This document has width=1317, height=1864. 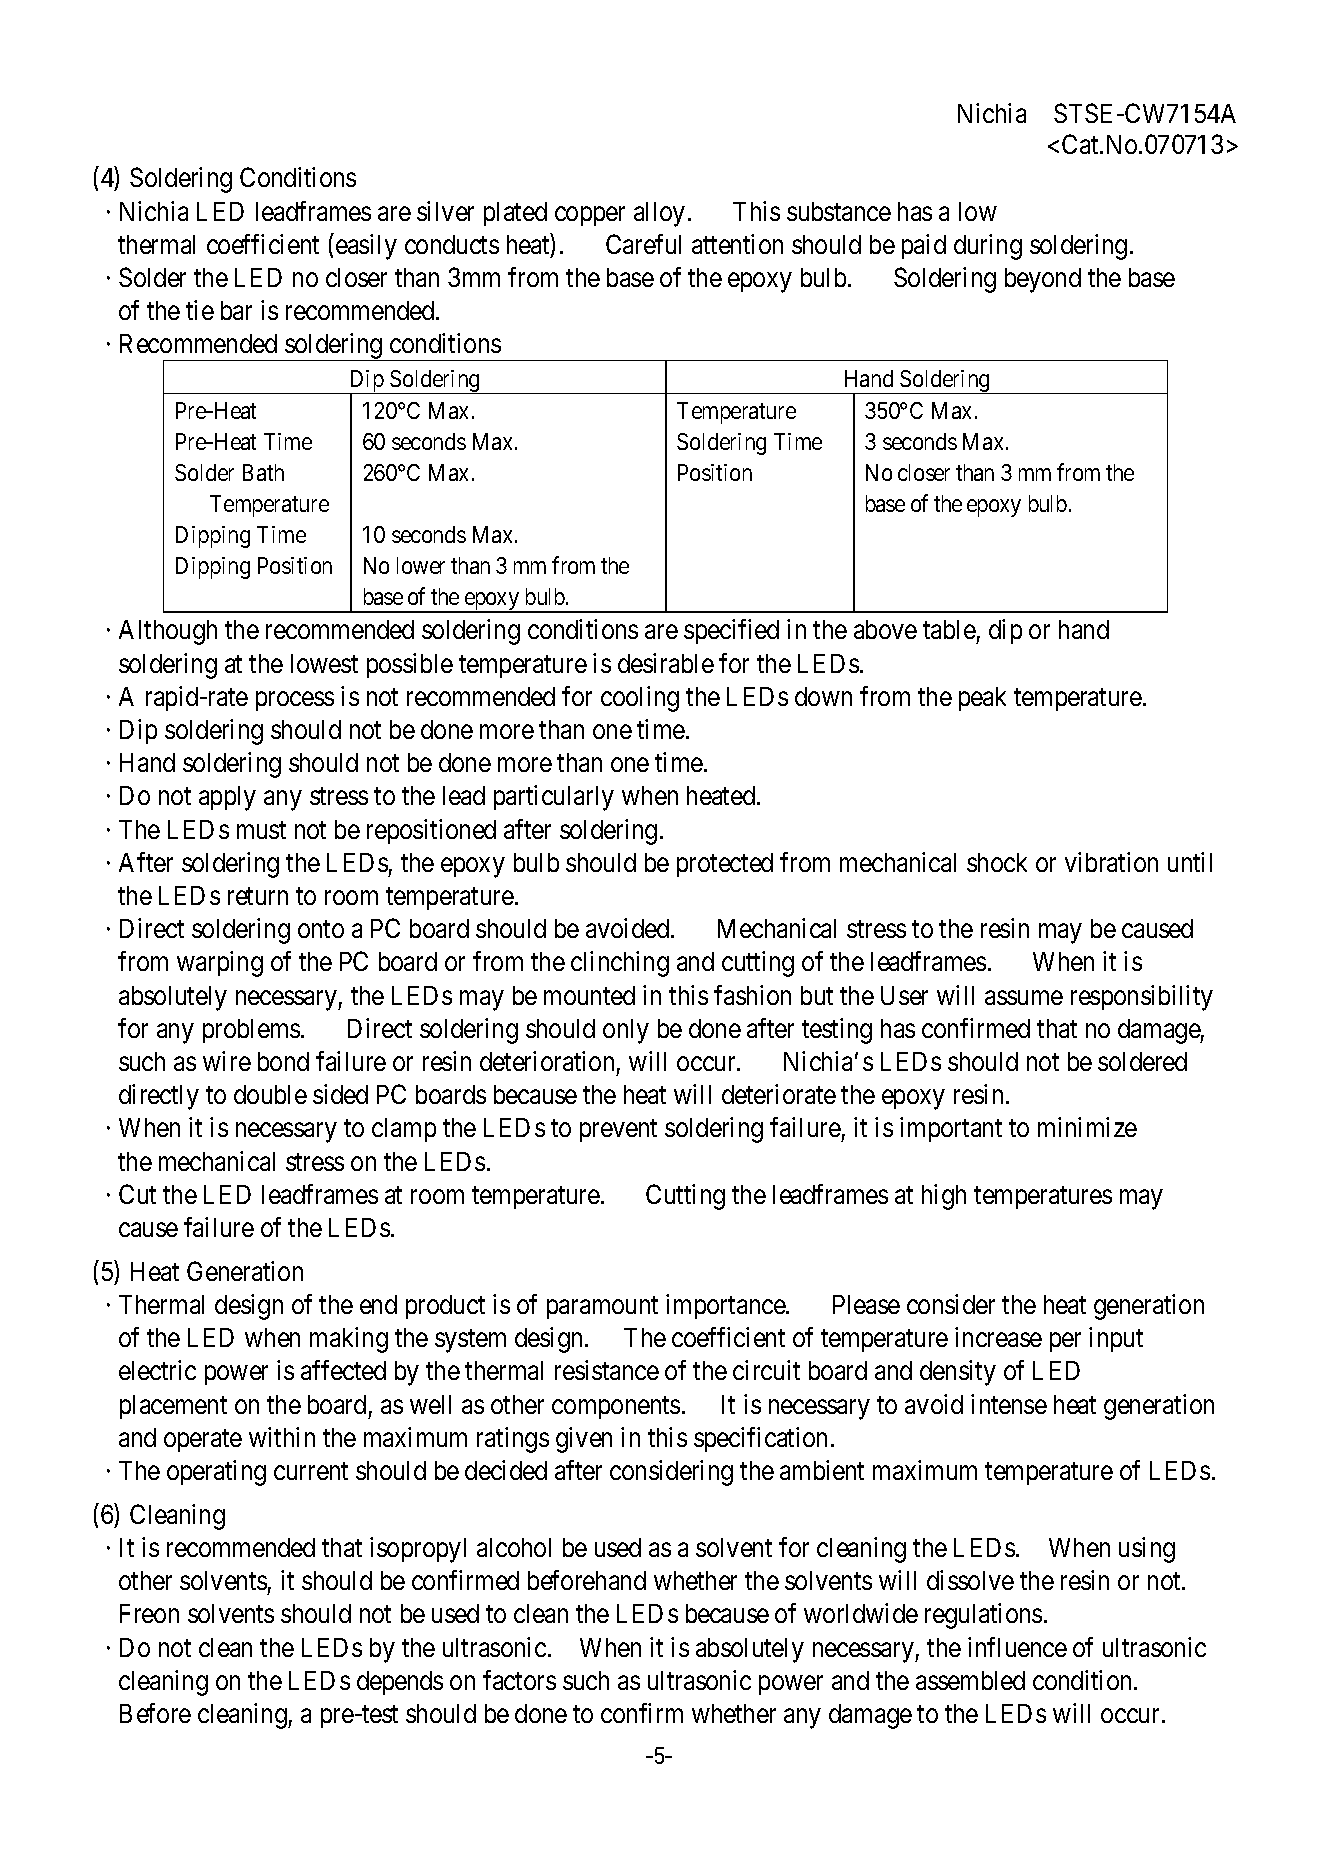 I want to click on assume, so click(x=1024, y=997).
